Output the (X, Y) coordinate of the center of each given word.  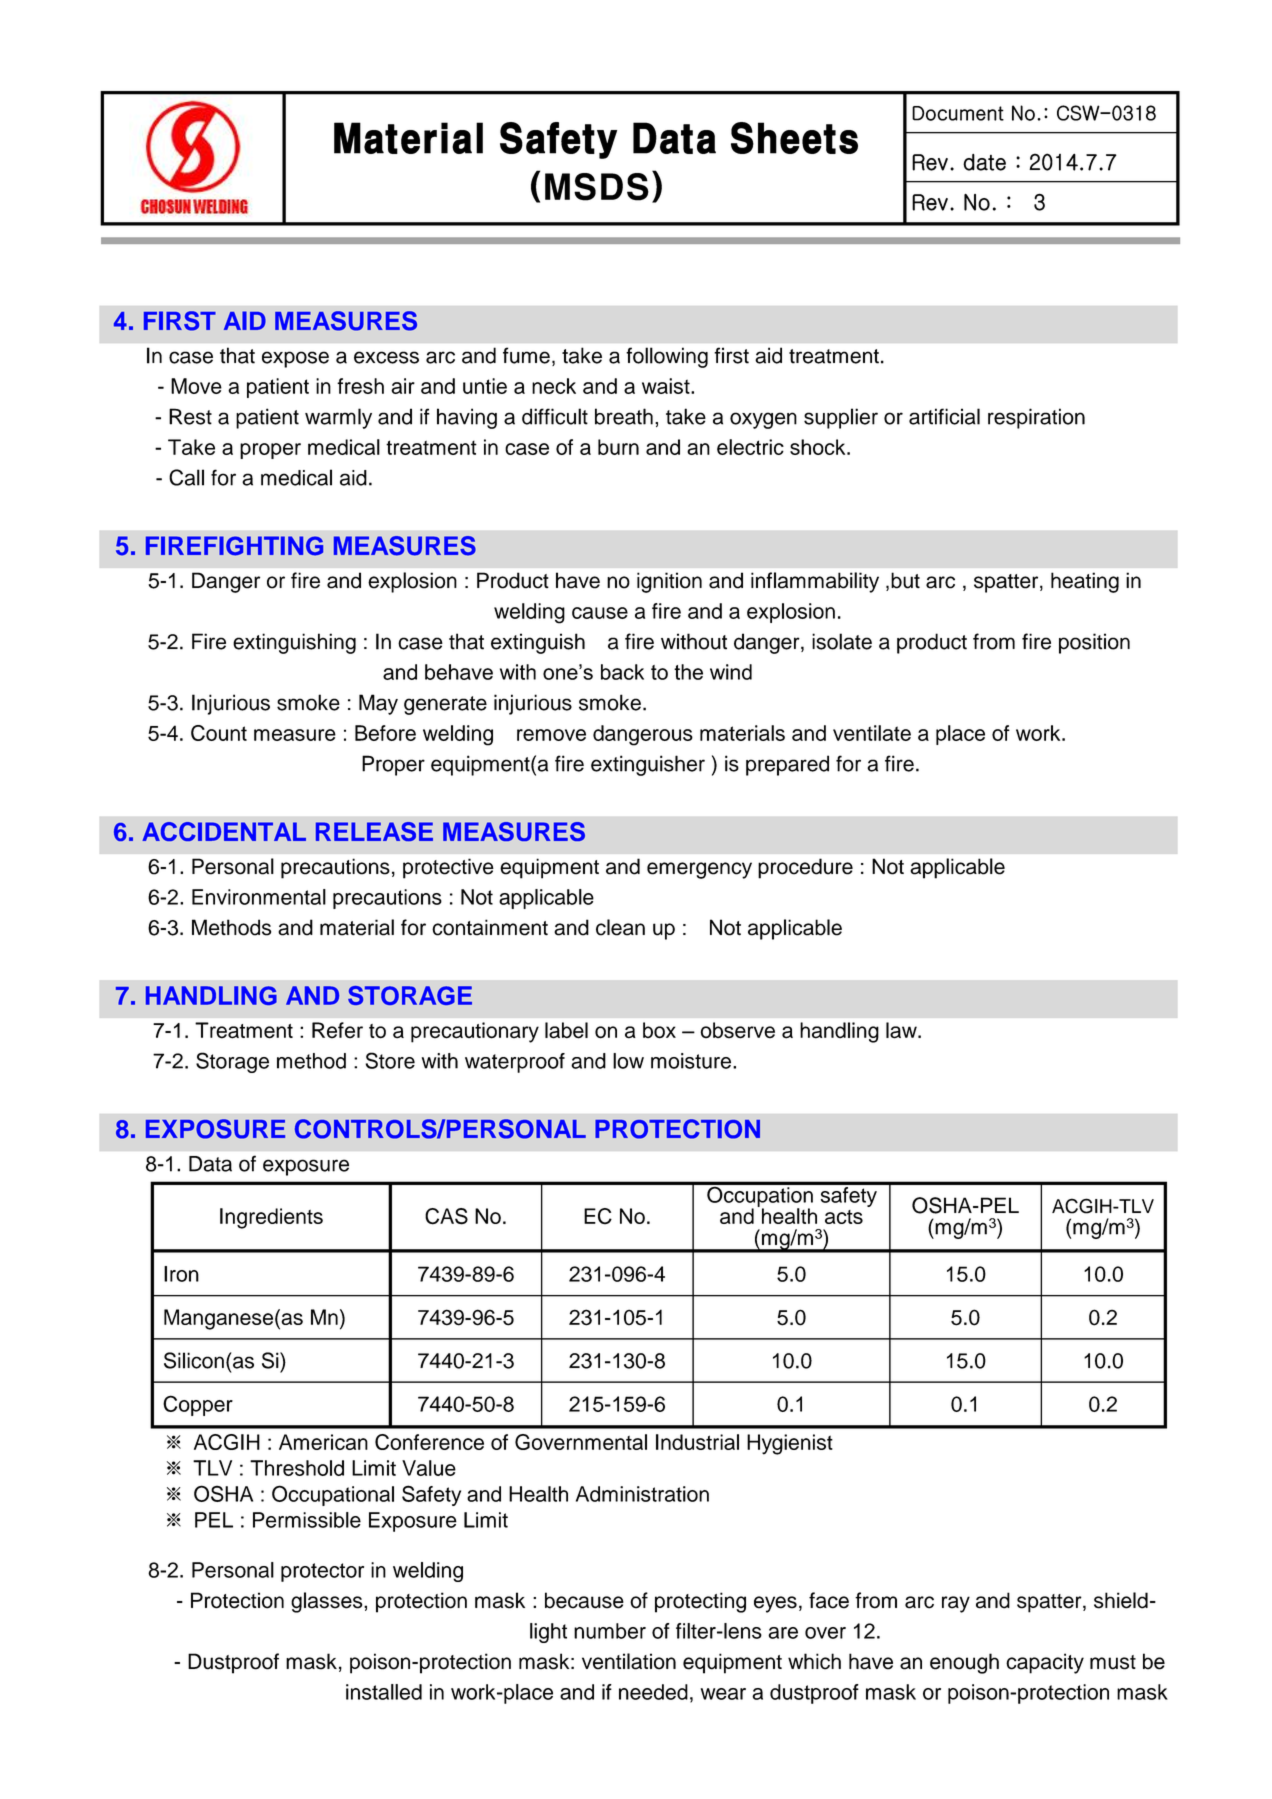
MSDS (597, 187)
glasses (328, 1602)
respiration (1036, 418)
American (323, 1442)
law (902, 1030)
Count (219, 733)
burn (618, 447)
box (659, 1030)
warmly (338, 418)
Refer (337, 1030)
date (984, 162)
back (622, 672)
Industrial (697, 1442)
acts (844, 1217)
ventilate (872, 733)
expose (295, 359)
